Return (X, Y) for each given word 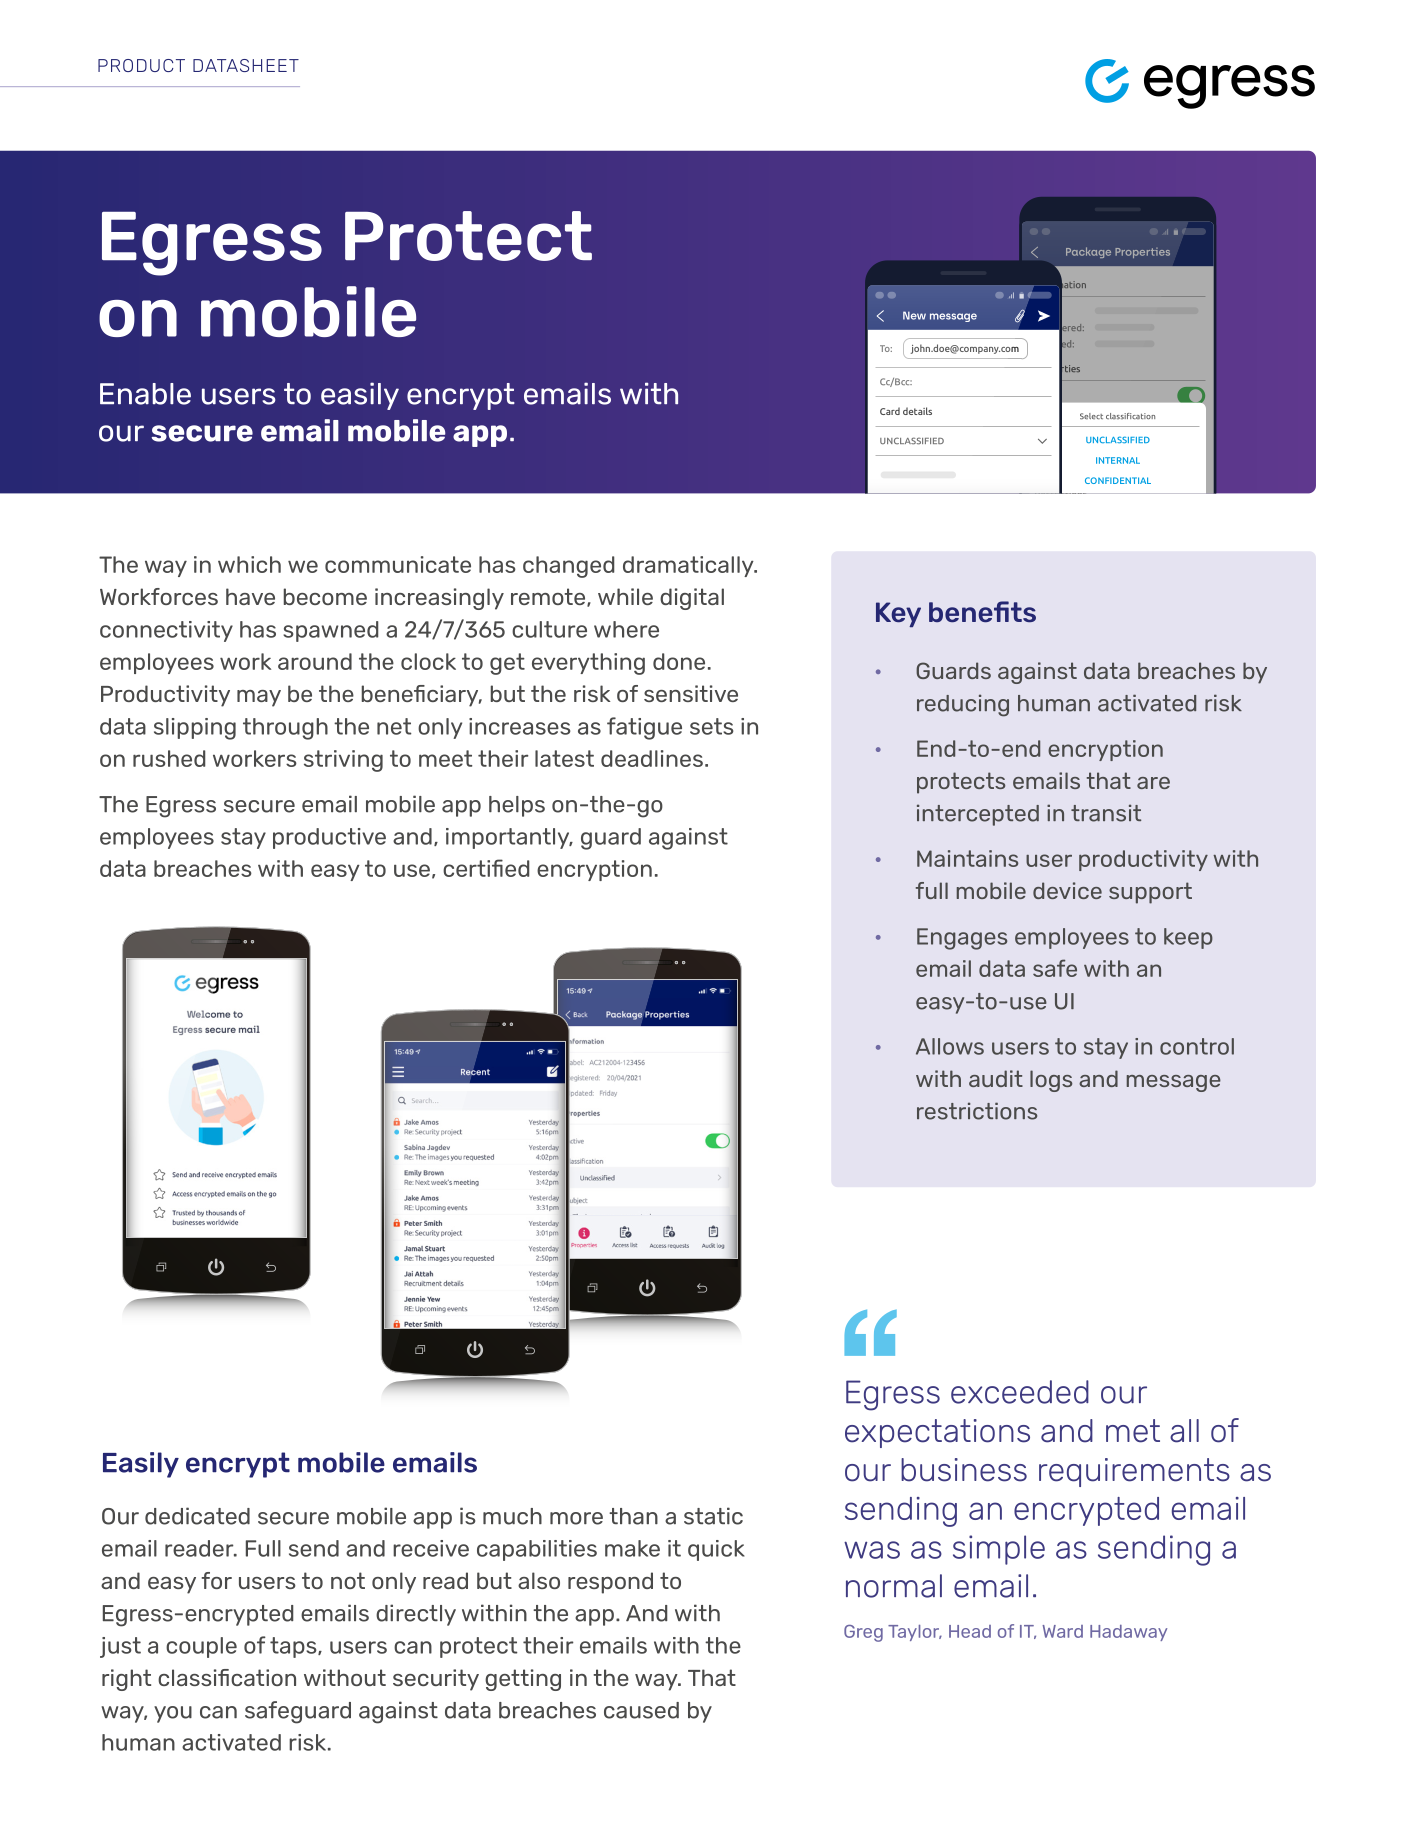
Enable (145, 394)
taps (294, 1647)
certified (486, 868)
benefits (982, 611)
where (626, 629)
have (250, 596)
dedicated (197, 1516)
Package (1088, 252)
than (633, 1516)
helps (517, 806)
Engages (962, 939)
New (914, 315)
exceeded (1020, 1392)
